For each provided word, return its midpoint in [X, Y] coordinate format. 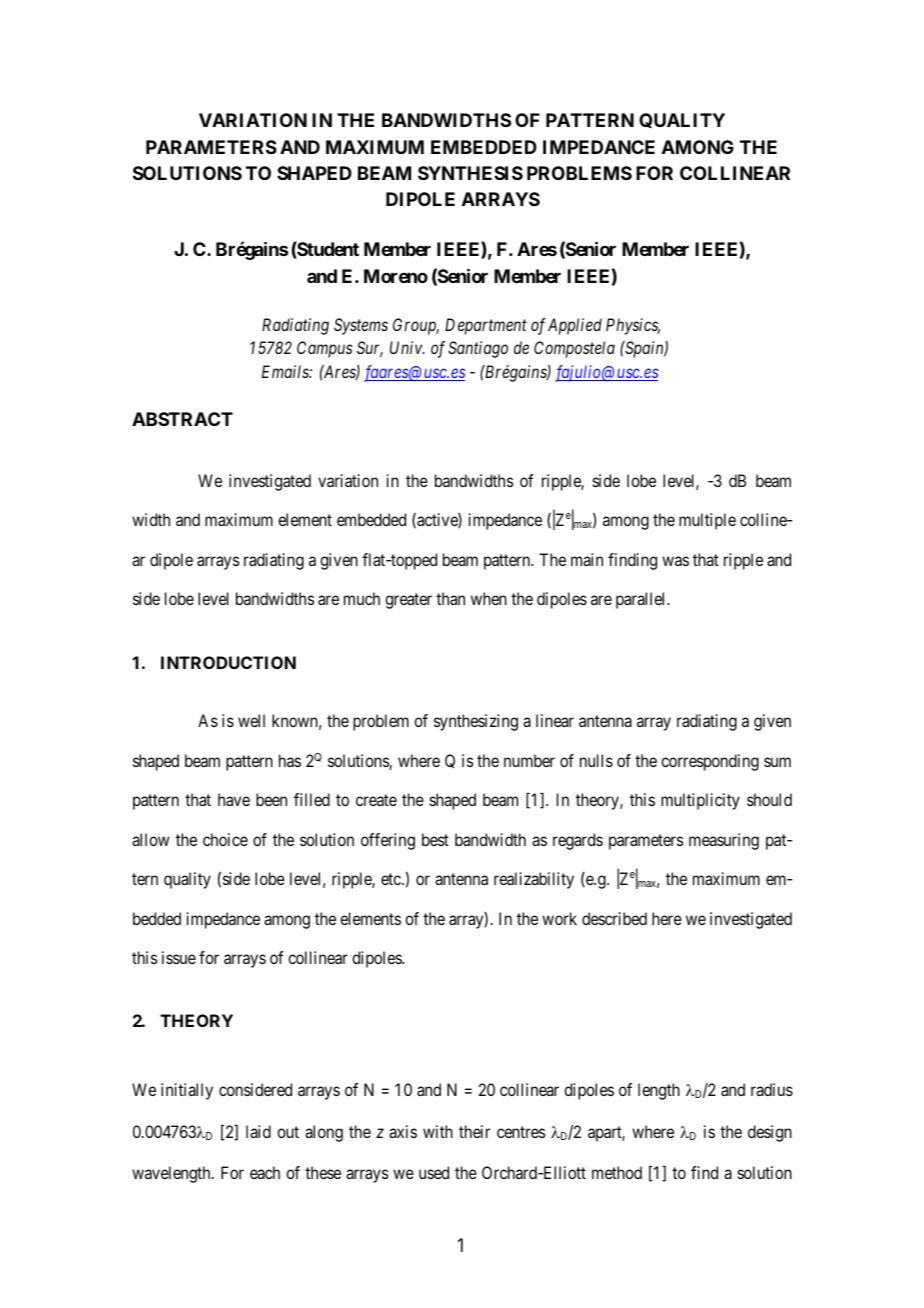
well [251, 720]
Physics [633, 326]
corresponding [710, 762]
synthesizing [476, 722]
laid [258, 1131]
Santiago [478, 349]
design [770, 1133]
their [474, 1131]
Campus [325, 349]
